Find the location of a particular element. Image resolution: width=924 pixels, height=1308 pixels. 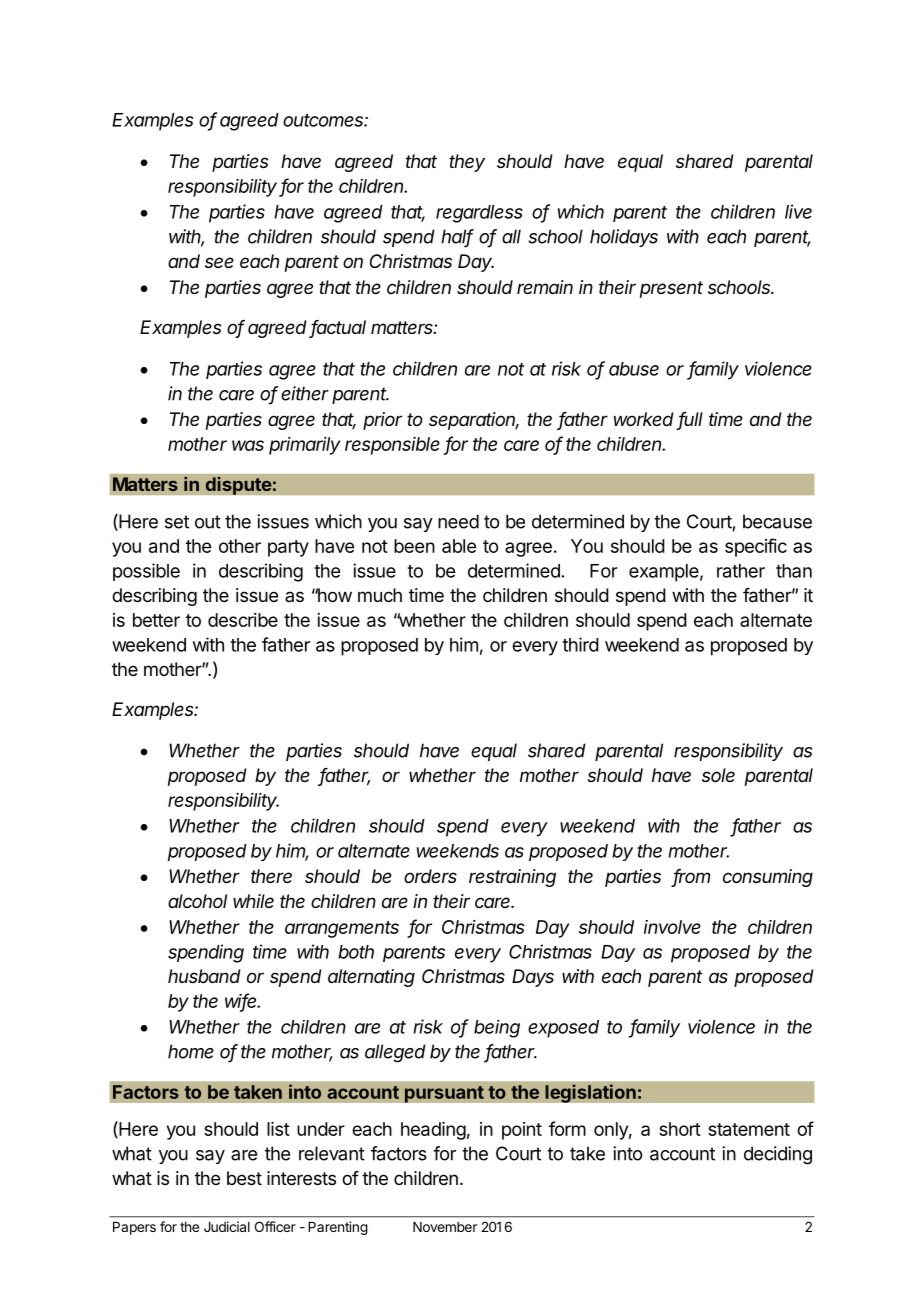

deciding is located at coordinates (778, 1155).
